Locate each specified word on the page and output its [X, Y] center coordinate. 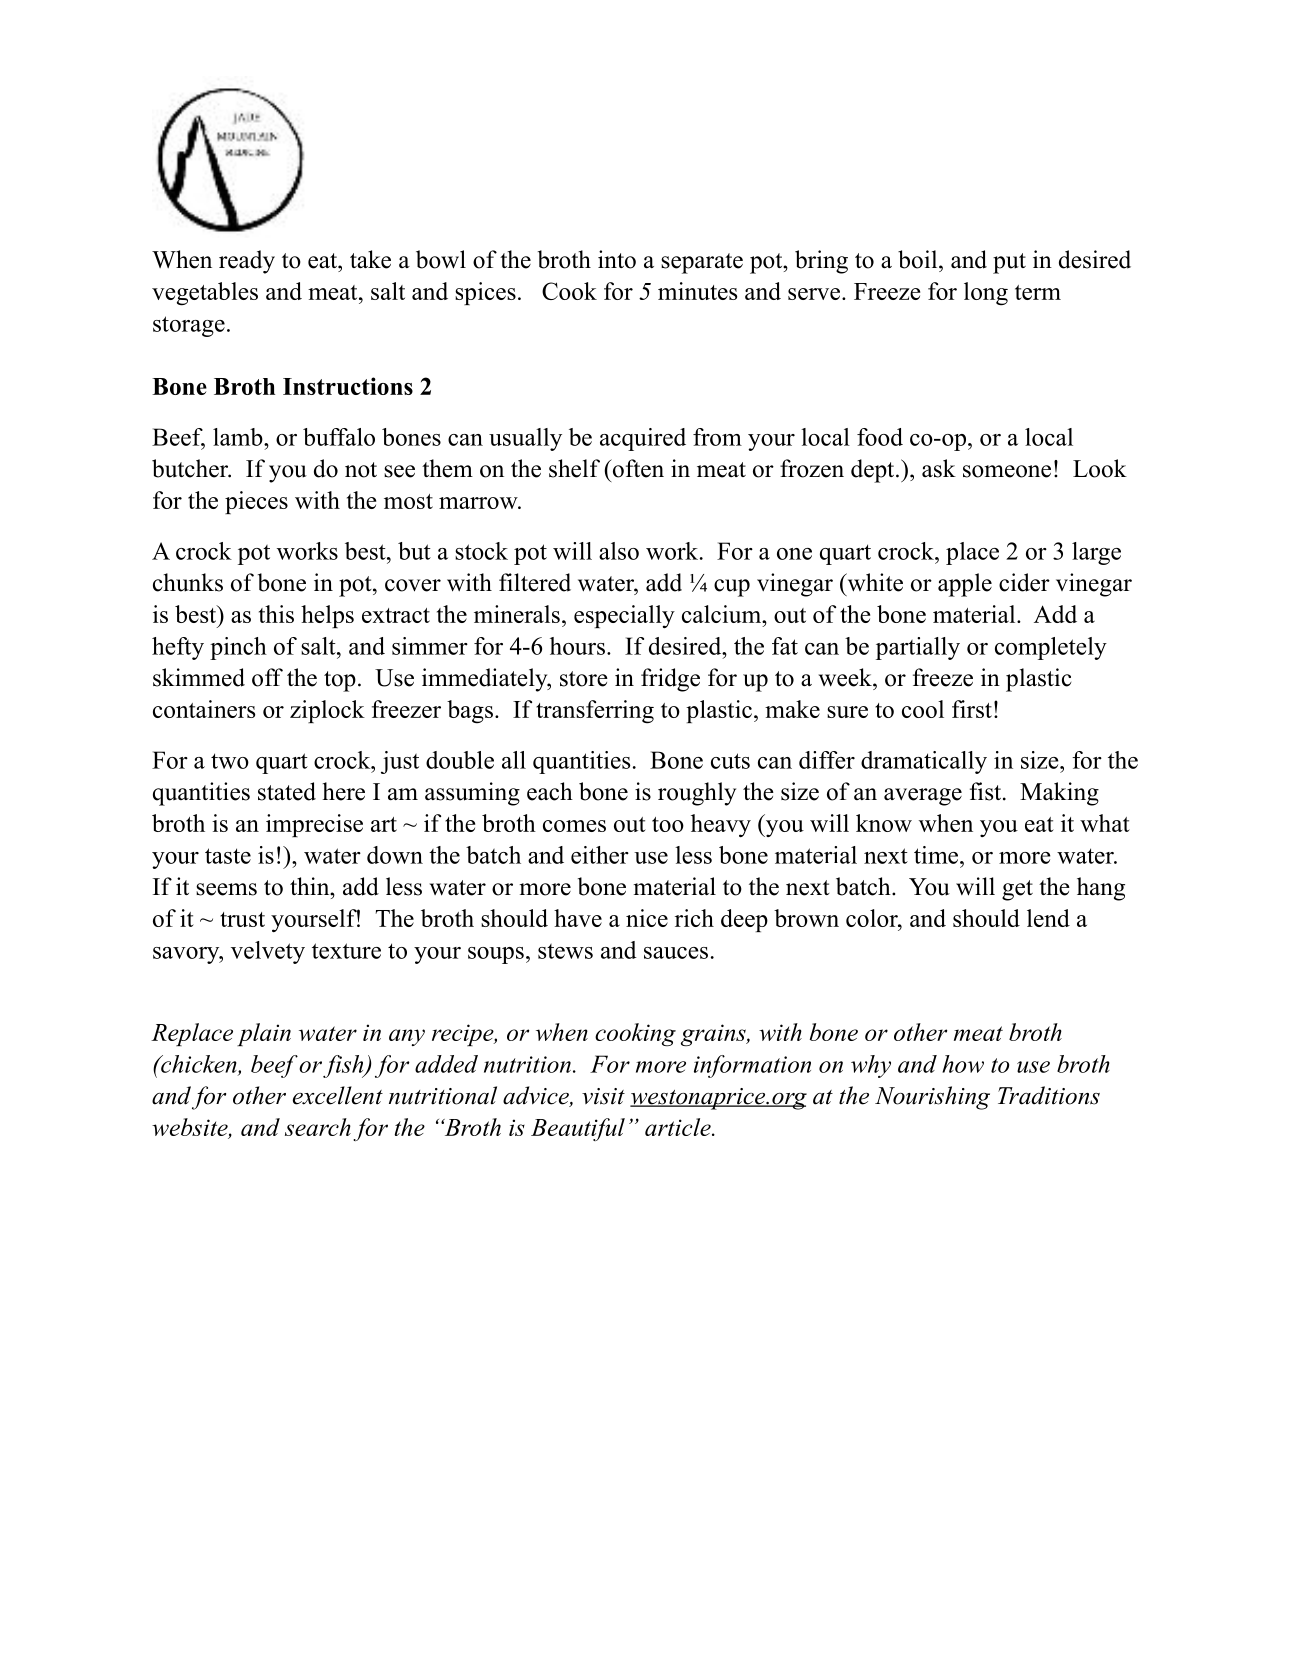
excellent [338, 1095]
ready [247, 262]
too [668, 824]
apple [965, 585]
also [619, 551]
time [937, 855]
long [986, 294]
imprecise [314, 825]
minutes [697, 291]
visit [603, 1096]
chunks [188, 582]
